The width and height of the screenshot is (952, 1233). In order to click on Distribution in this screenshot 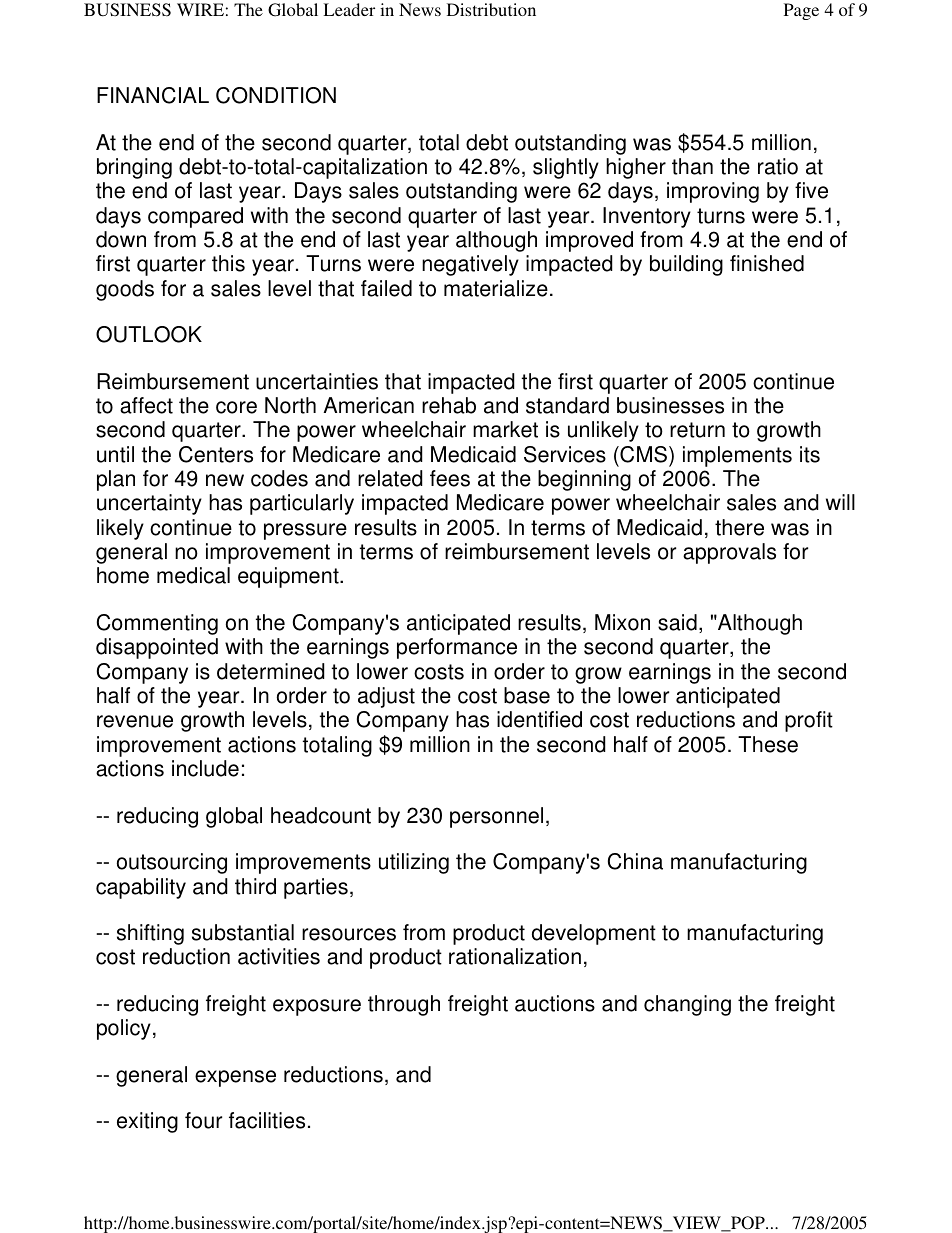, I will do `click(491, 9)`.
